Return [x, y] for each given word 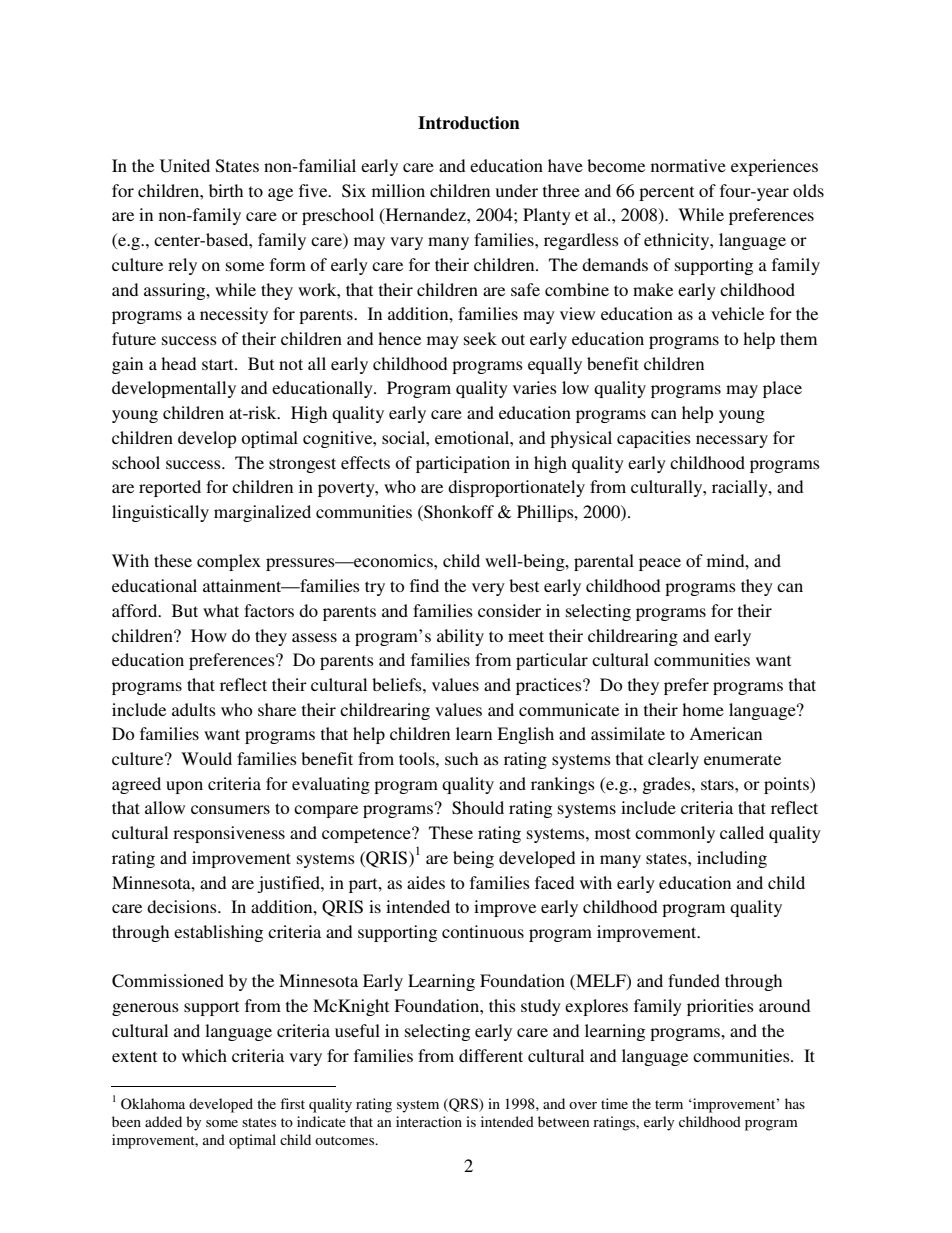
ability [460, 637]
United [185, 166]
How [209, 635]
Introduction [469, 123]
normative [688, 165]
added [163, 1121]
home [703, 709]
